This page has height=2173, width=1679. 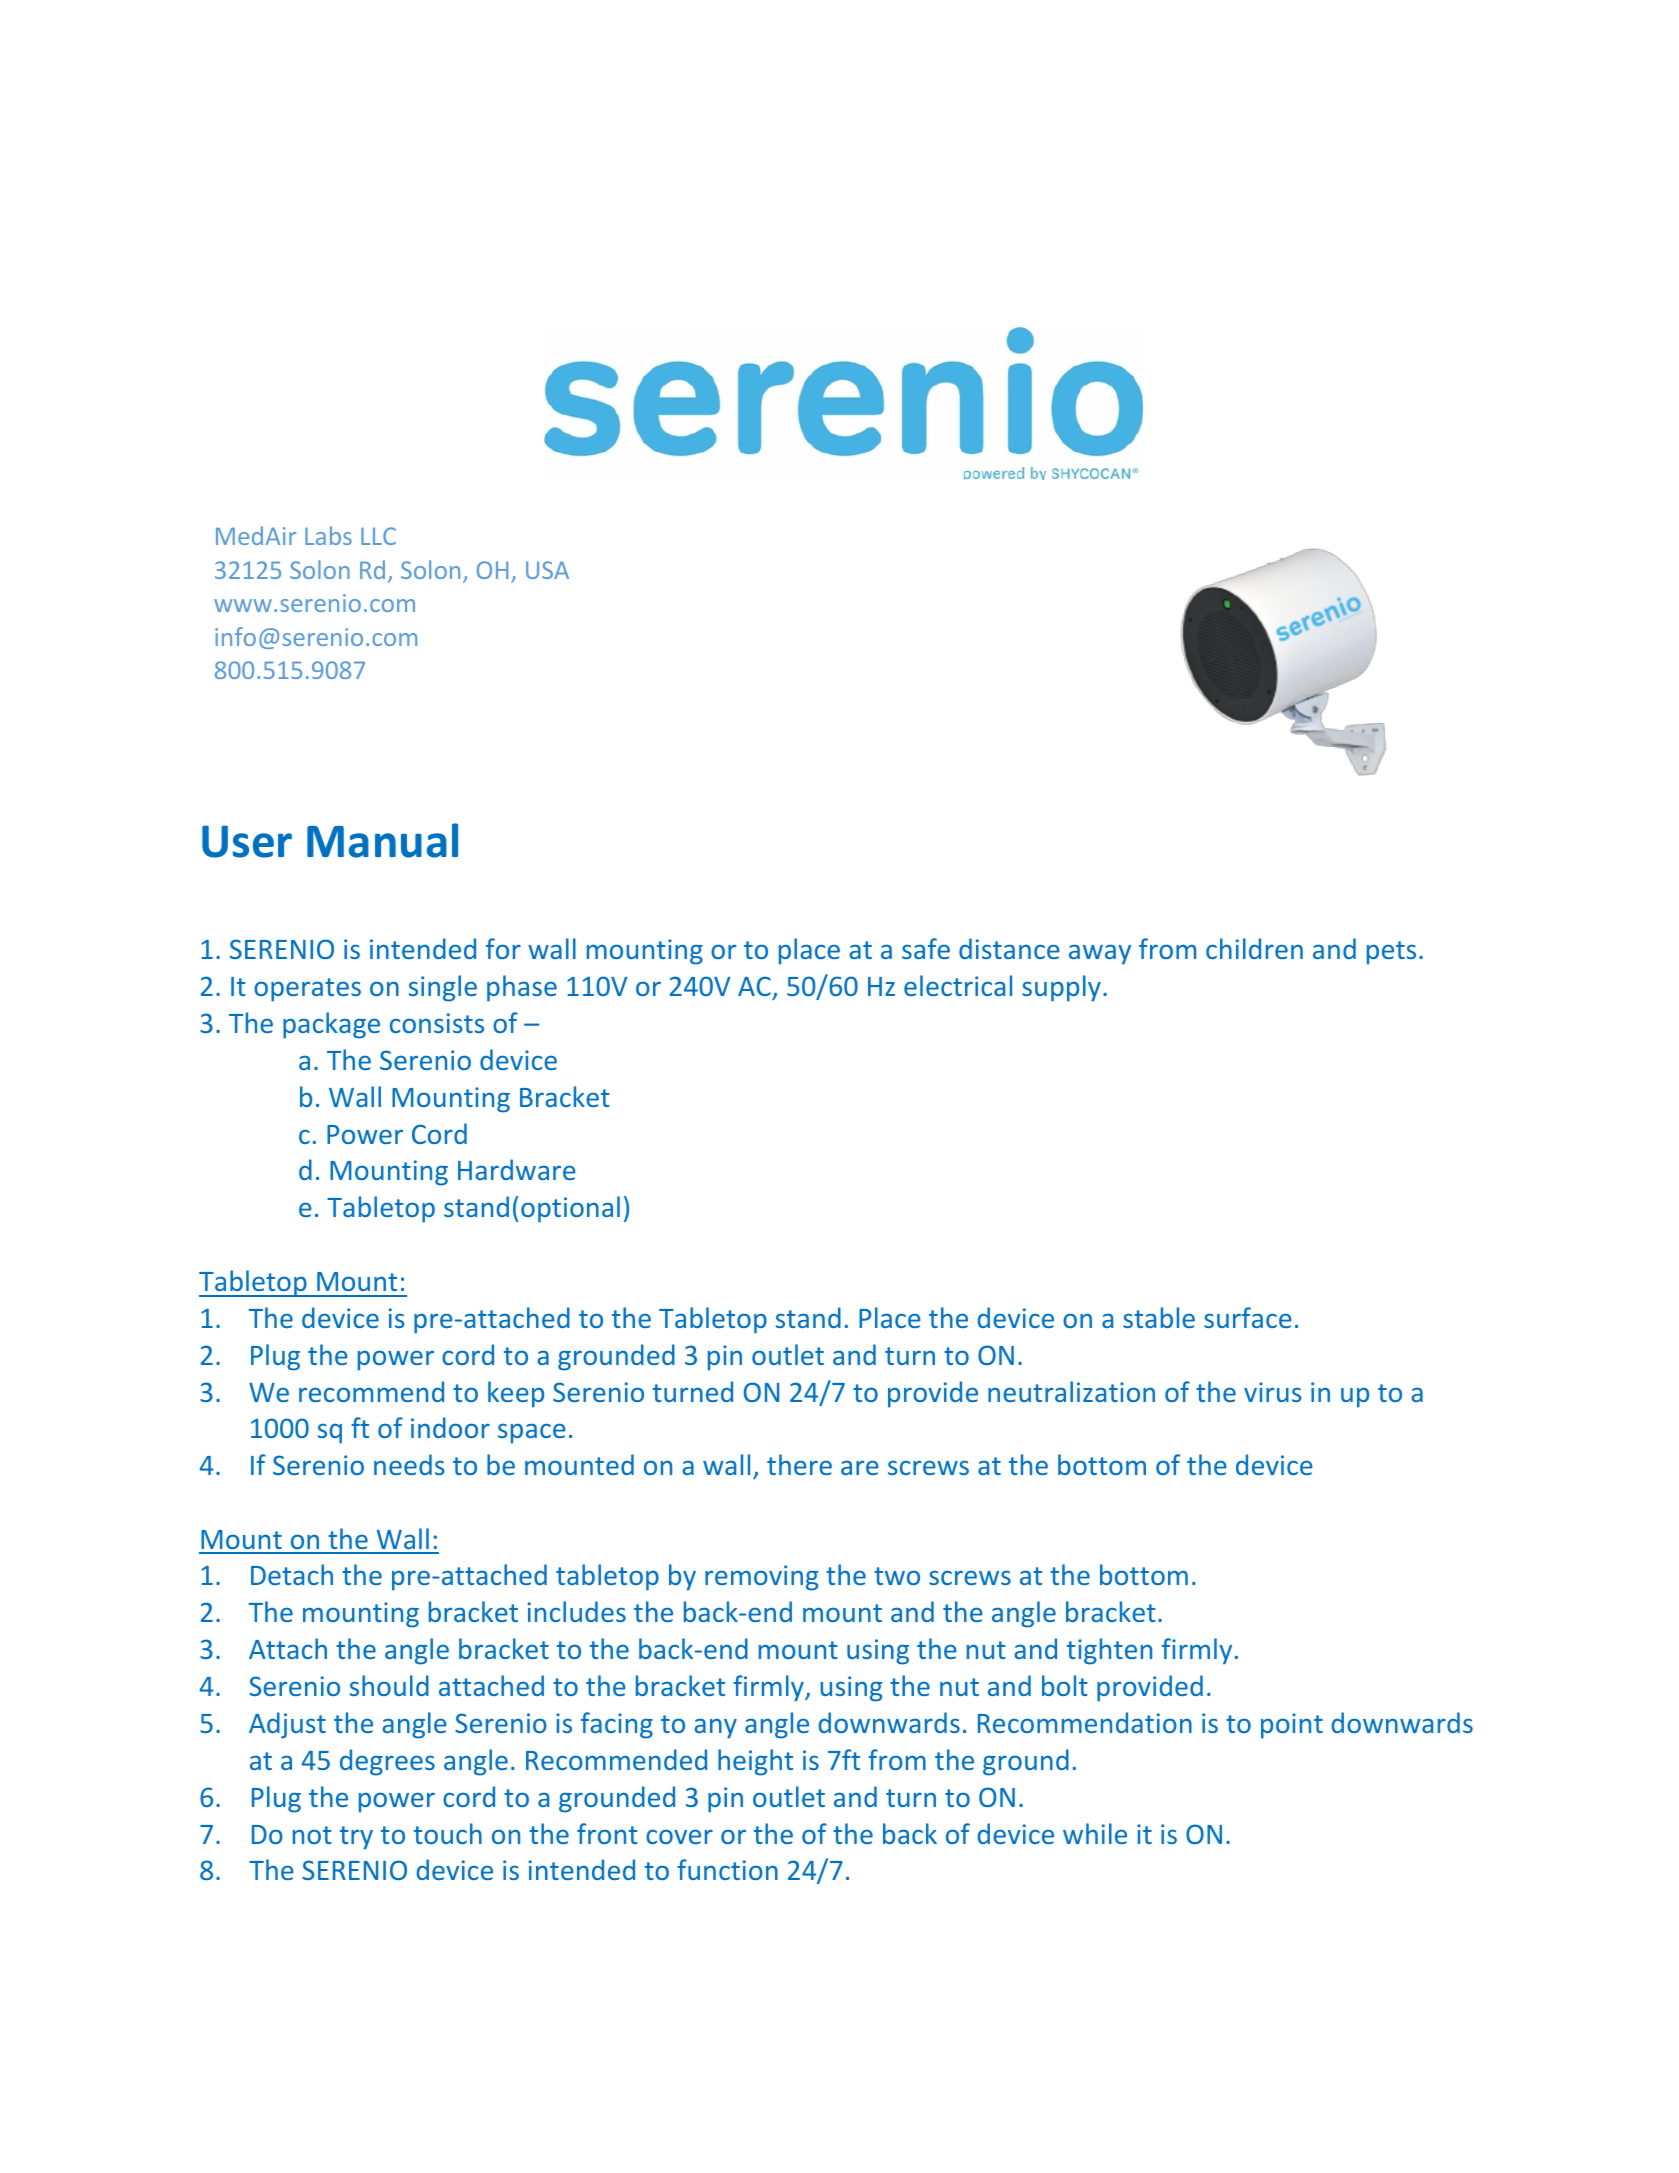 What do you see at coordinates (382, 840) in the page?
I see `Manual` at bounding box center [382, 840].
